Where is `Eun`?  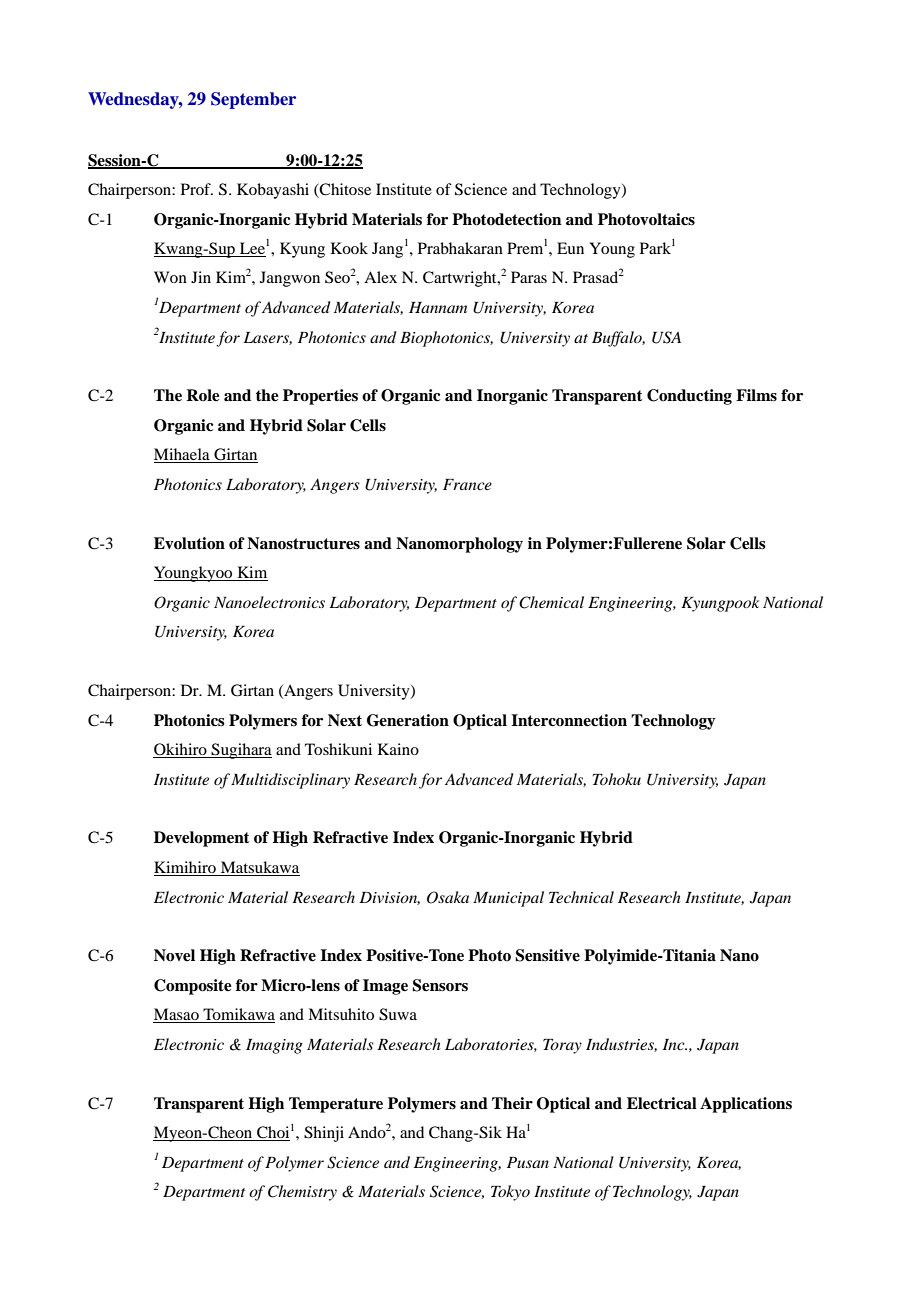
Eun is located at coordinates (570, 248).
